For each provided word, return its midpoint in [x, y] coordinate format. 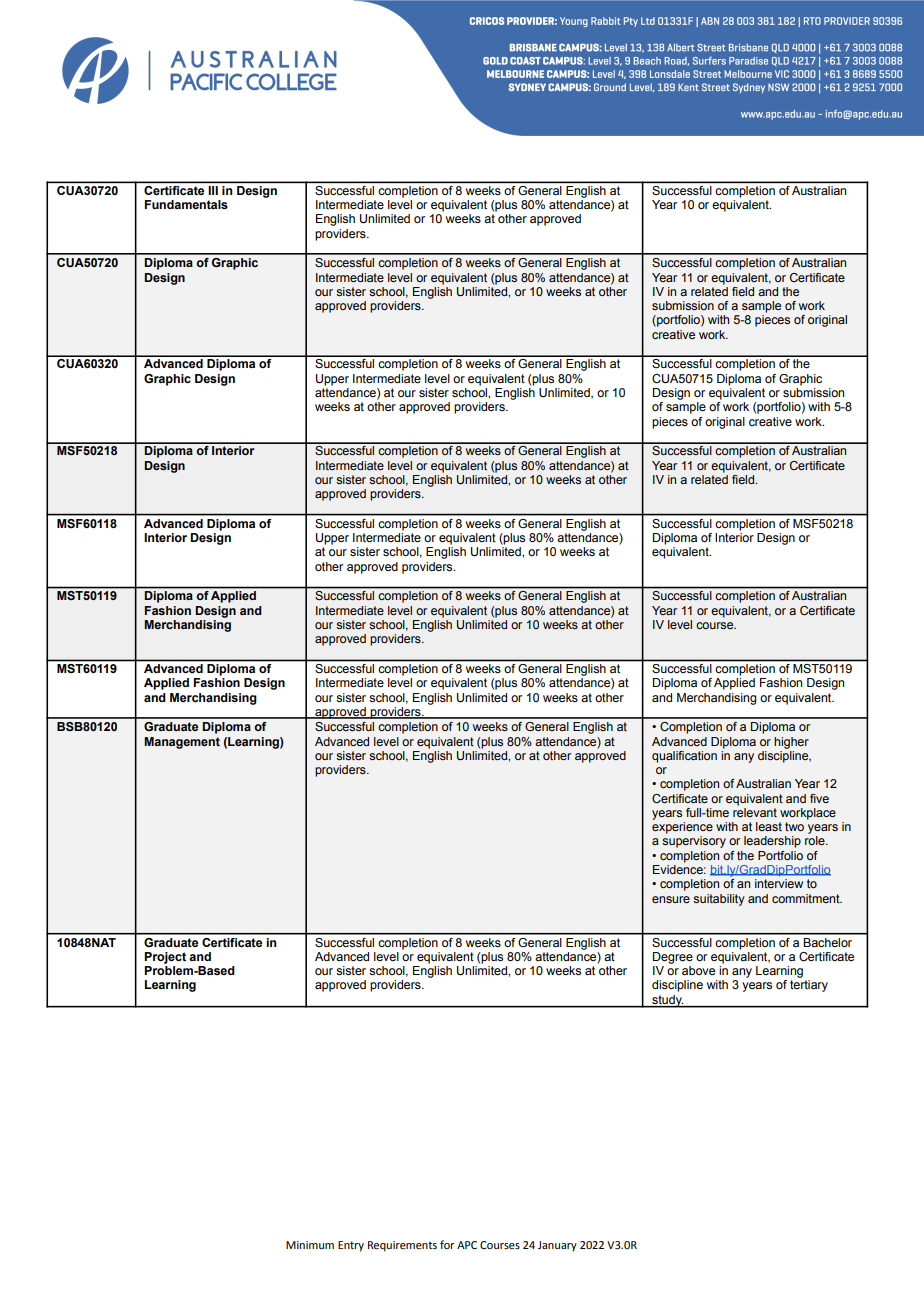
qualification [684, 757]
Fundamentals [186, 205]
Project [165, 958]
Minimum [310, 1245]
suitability [719, 900]
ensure [671, 899]
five [819, 798]
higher [791, 743]
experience [682, 828]
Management [182, 743]
